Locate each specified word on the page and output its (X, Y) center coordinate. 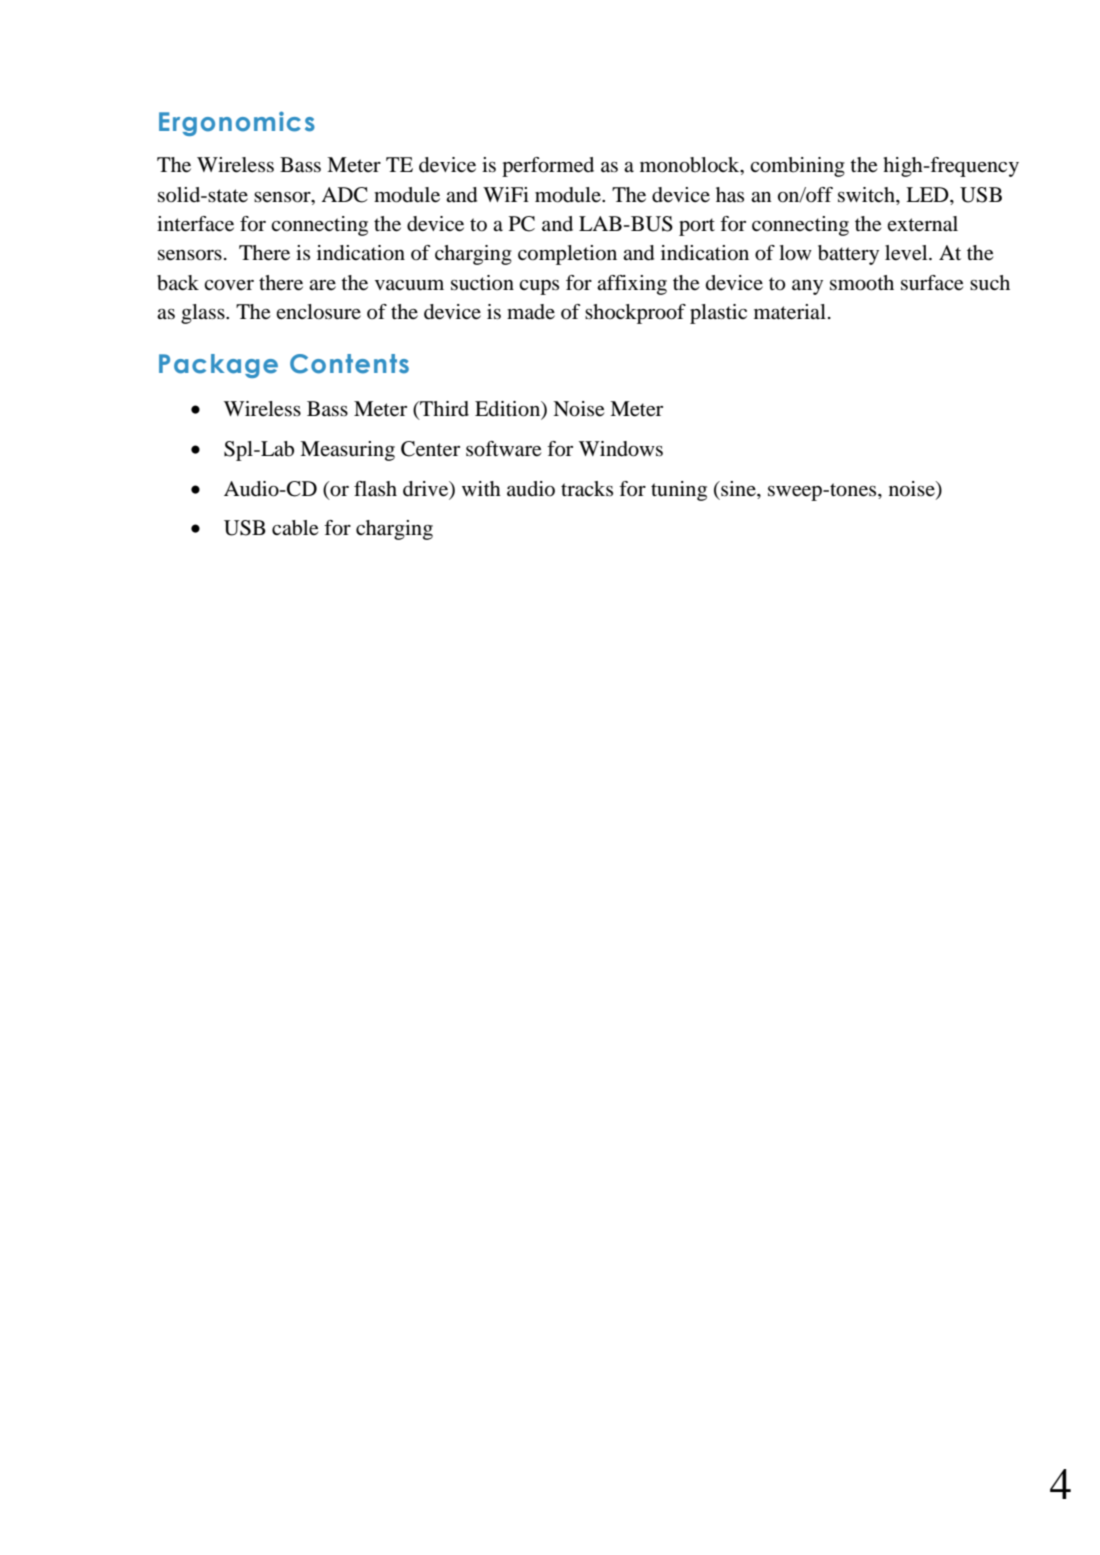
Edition (509, 409)
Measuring (347, 451)
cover (229, 285)
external (922, 224)
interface (195, 224)
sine (738, 488)
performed (548, 167)
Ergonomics (237, 123)
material (790, 312)
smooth (862, 283)
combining (797, 167)
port (697, 227)
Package (218, 366)
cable (295, 528)
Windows (621, 449)
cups (539, 287)
